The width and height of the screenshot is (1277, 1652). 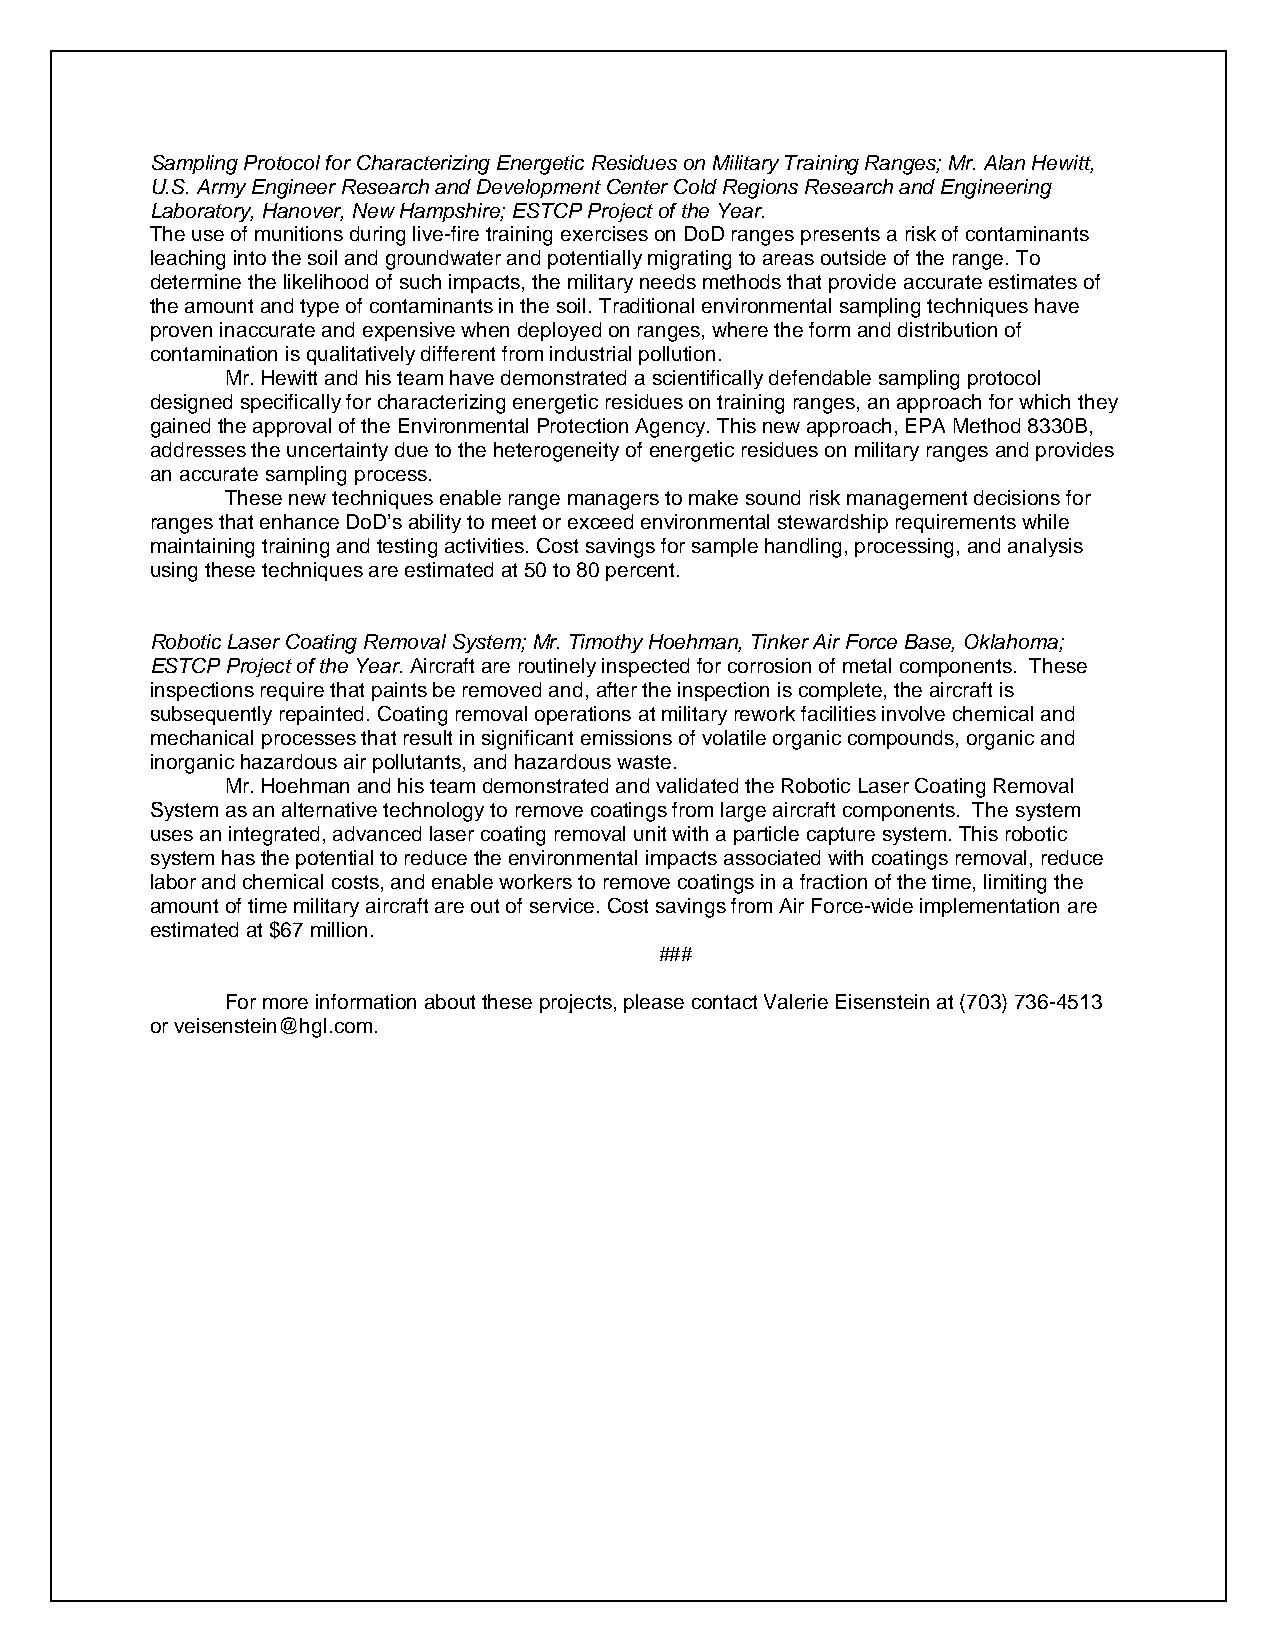 I want to click on Alan, so click(x=1004, y=162).
